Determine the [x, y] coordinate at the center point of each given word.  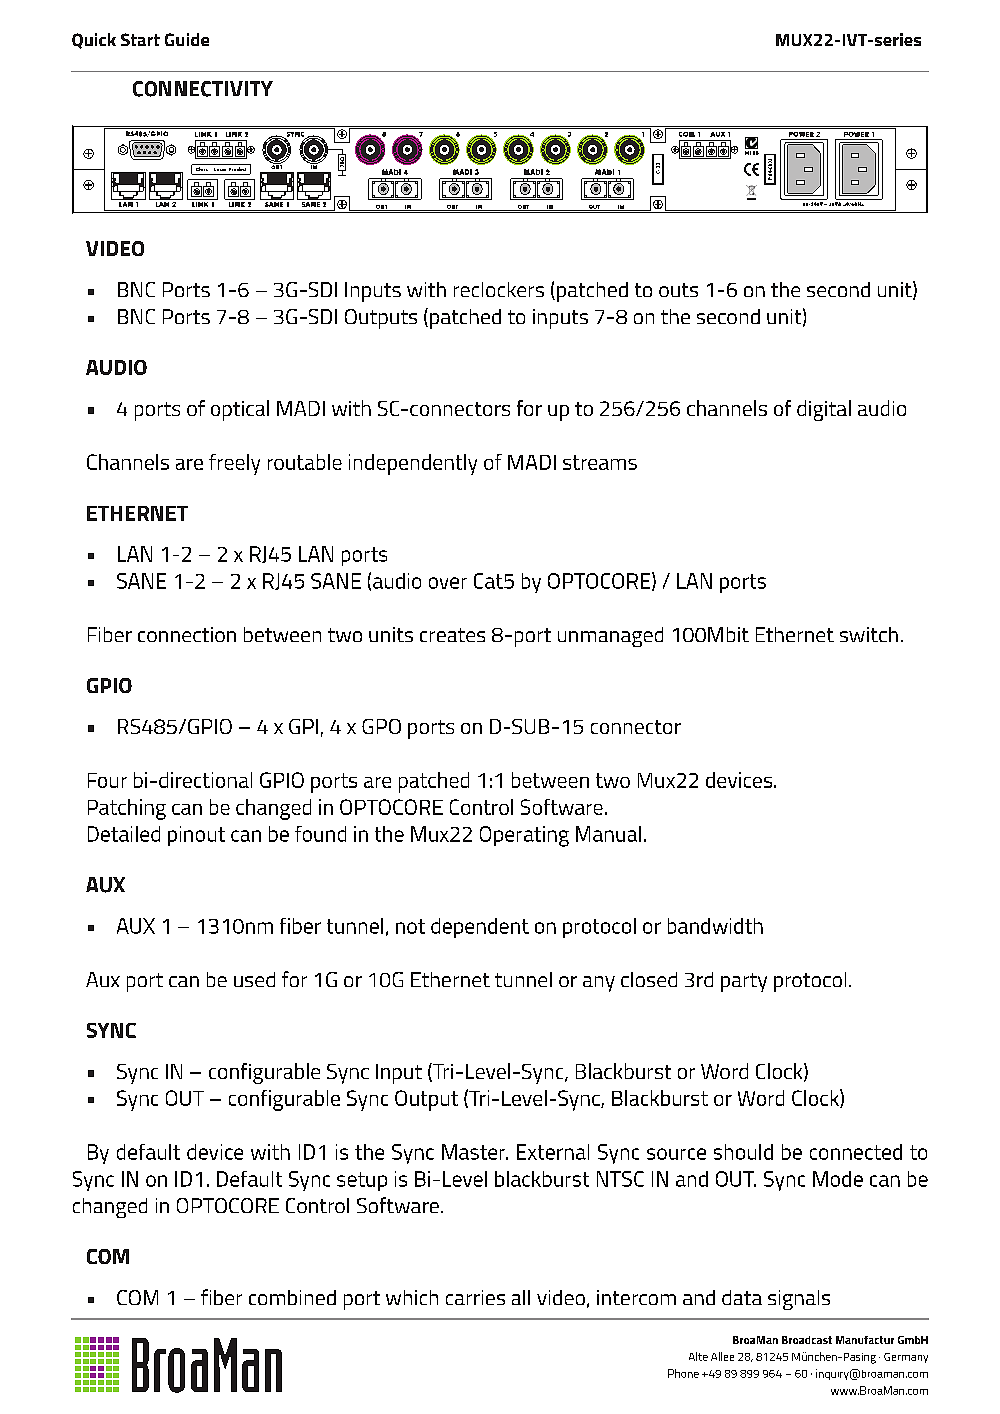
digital [824, 410]
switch [869, 634]
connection [187, 634]
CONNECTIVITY [203, 89]
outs [678, 290]
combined [292, 1297]
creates [452, 635]
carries [475, 1297]
